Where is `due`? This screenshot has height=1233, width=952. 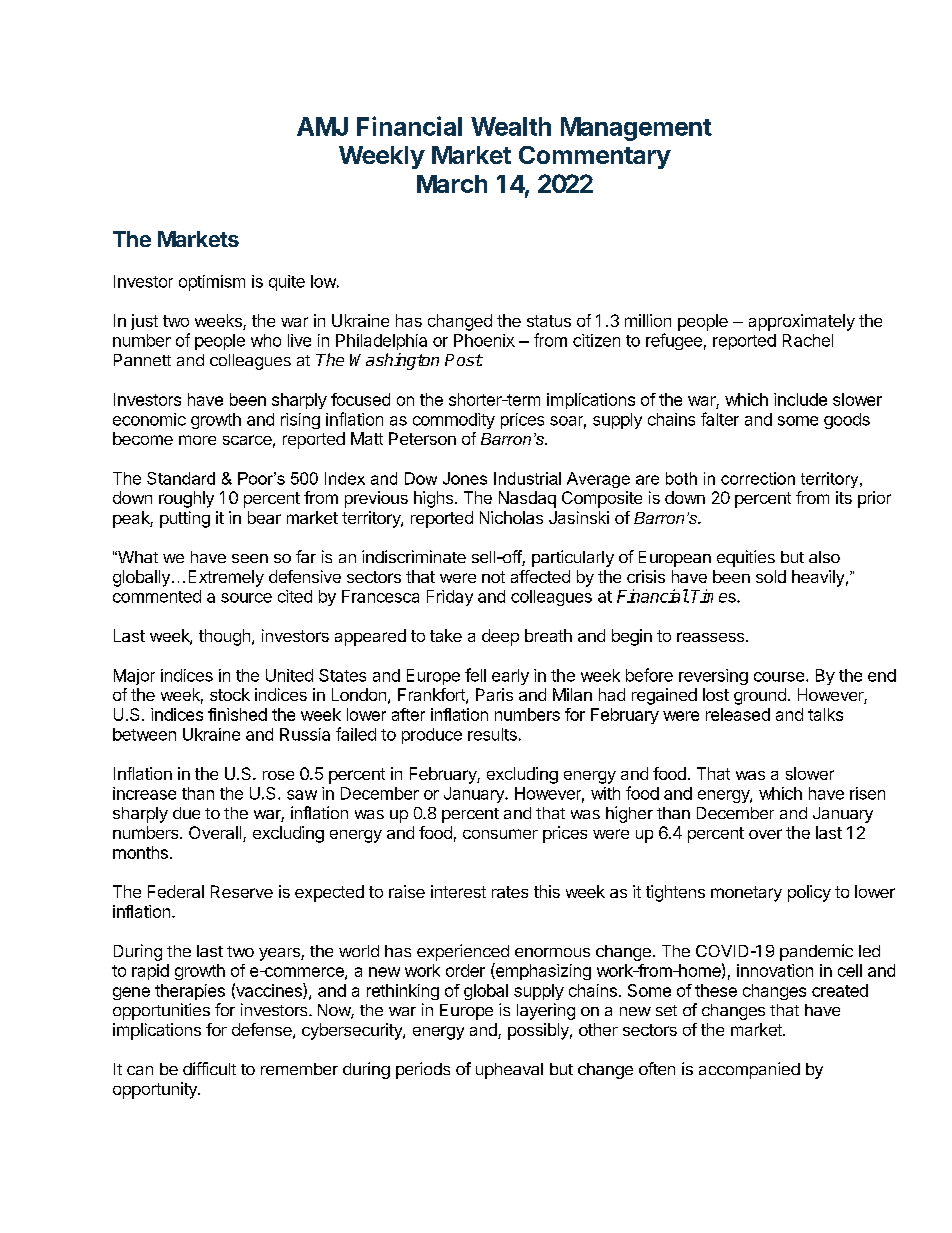 due is located at coordinates (186, 813).
